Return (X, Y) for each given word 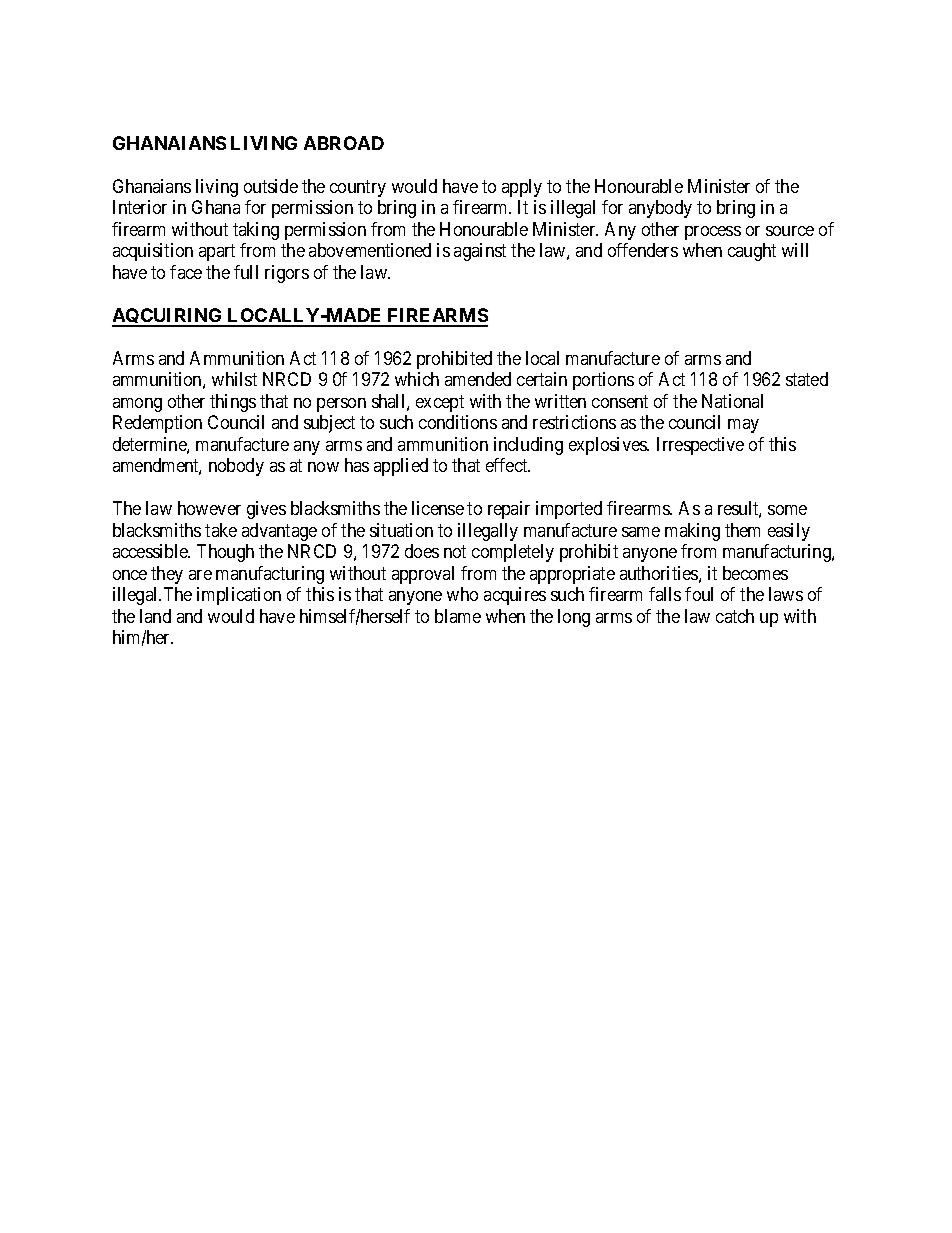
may (743, 426)
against (480, 252)
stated (807, 379)
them (742, 530)
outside (271, 186)
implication (239, 596)
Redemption (157, 424)
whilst (234, 379)
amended (478, 379)
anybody (660, 209)
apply (522, 188)
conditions (458, 422)
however (209, 508)
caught (752, 252)
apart (217, 253)
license (438, 508)
